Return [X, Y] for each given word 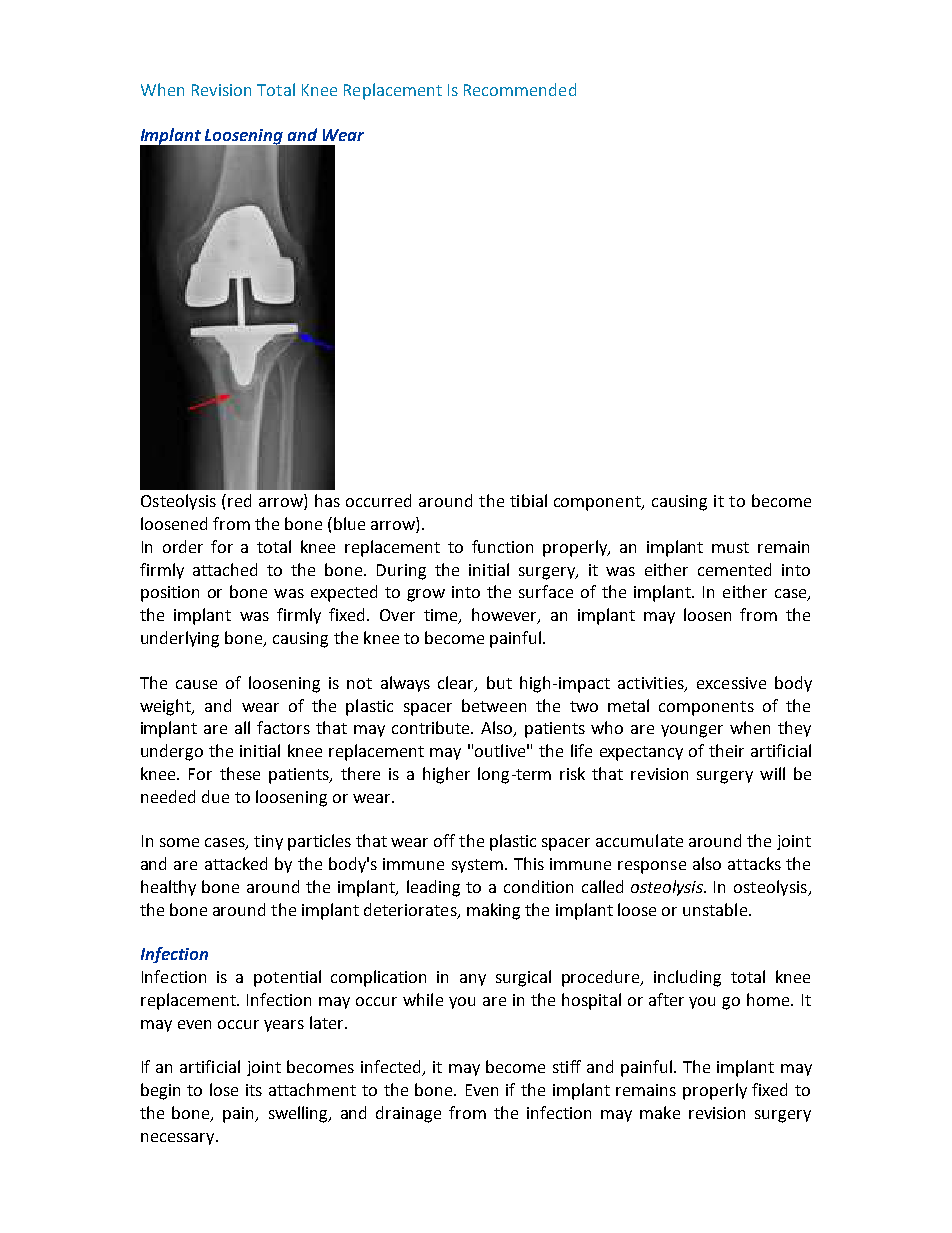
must [730, 547]
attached [225, 569]
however [505, 616]
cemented [734, 569]
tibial [528, 500]
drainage [408, 1114]
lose [224, 1089]
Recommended [520, 89]
